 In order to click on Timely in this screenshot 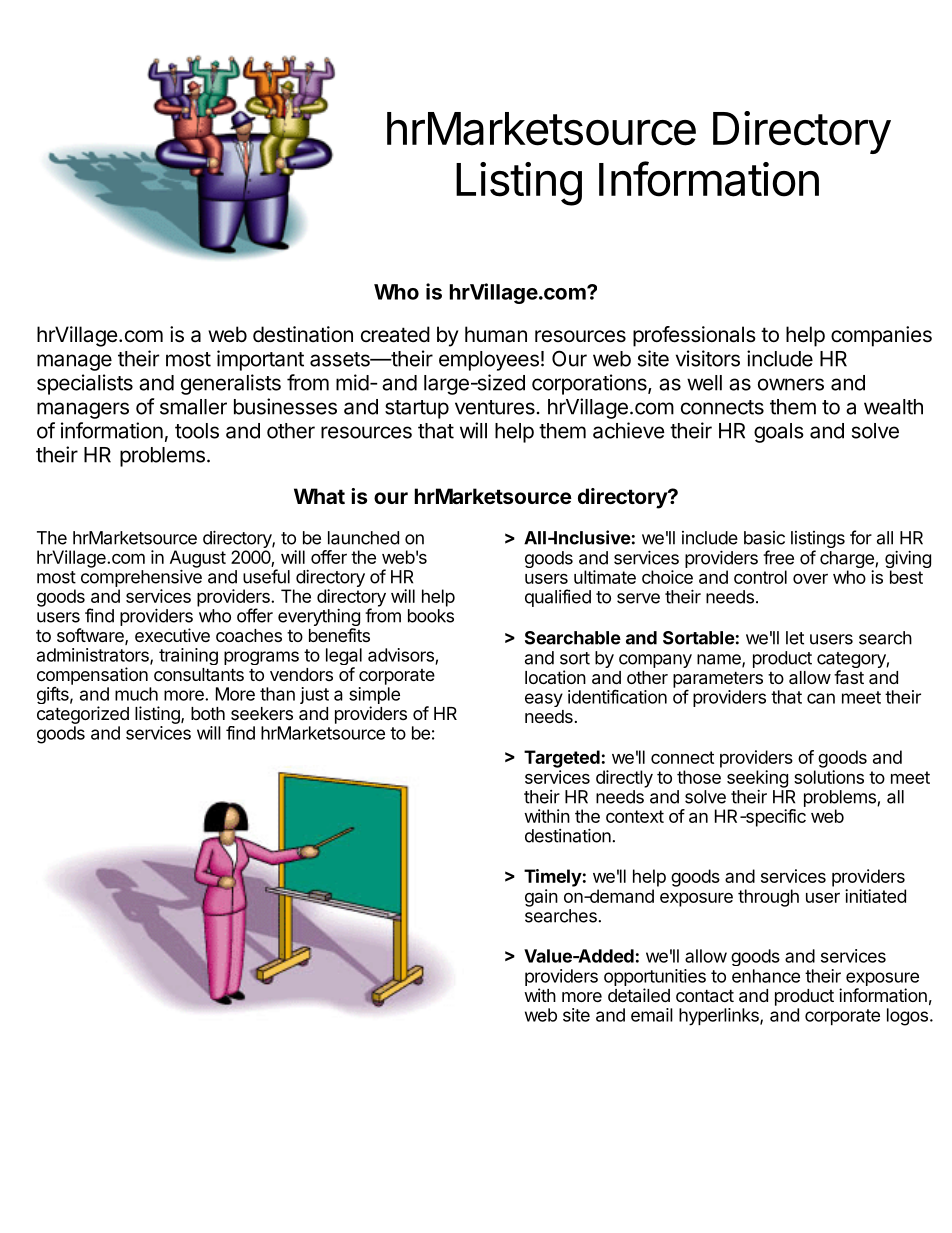, I will do `click(553, 878)`.
